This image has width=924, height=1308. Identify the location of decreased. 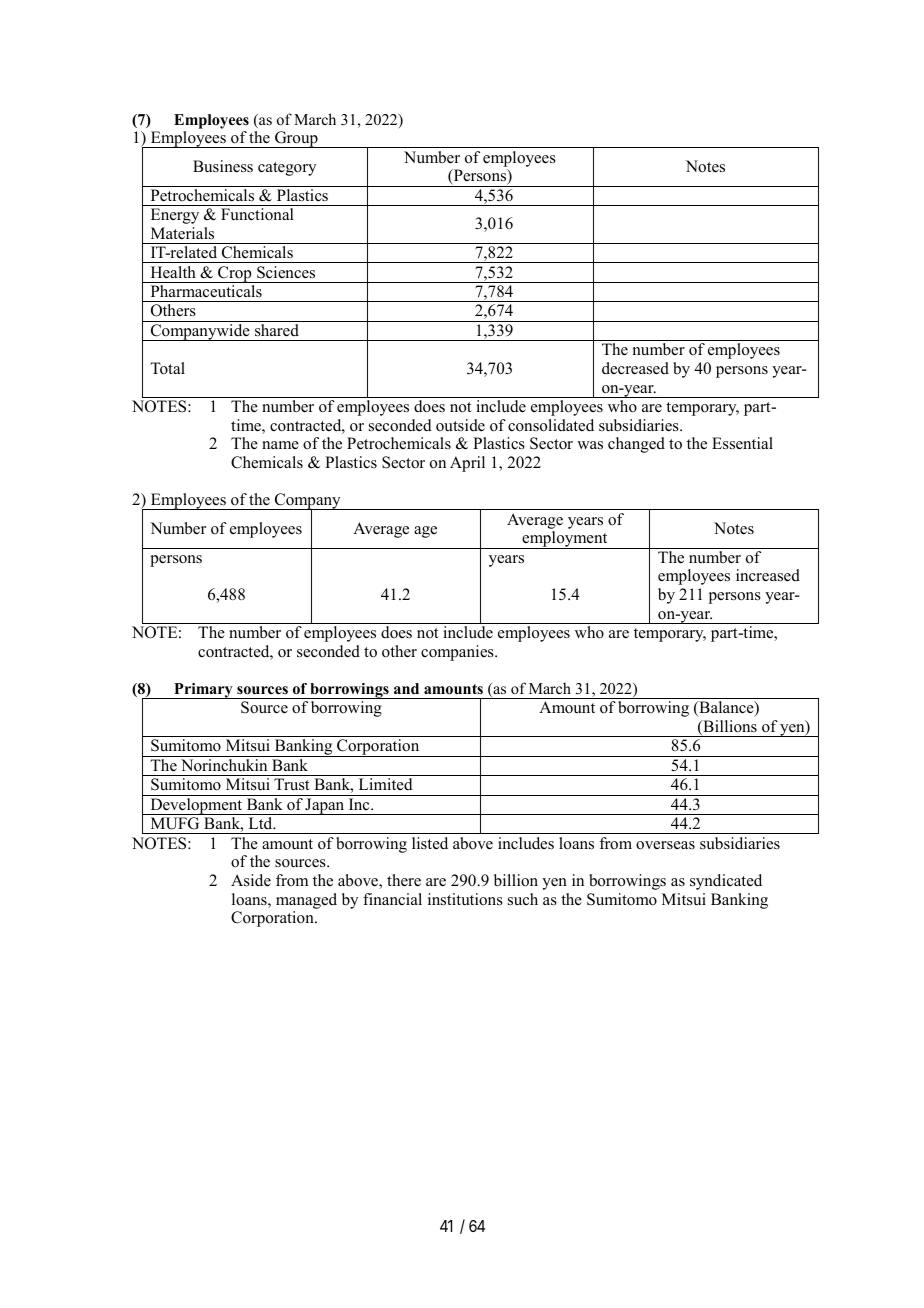
(635, 368).
